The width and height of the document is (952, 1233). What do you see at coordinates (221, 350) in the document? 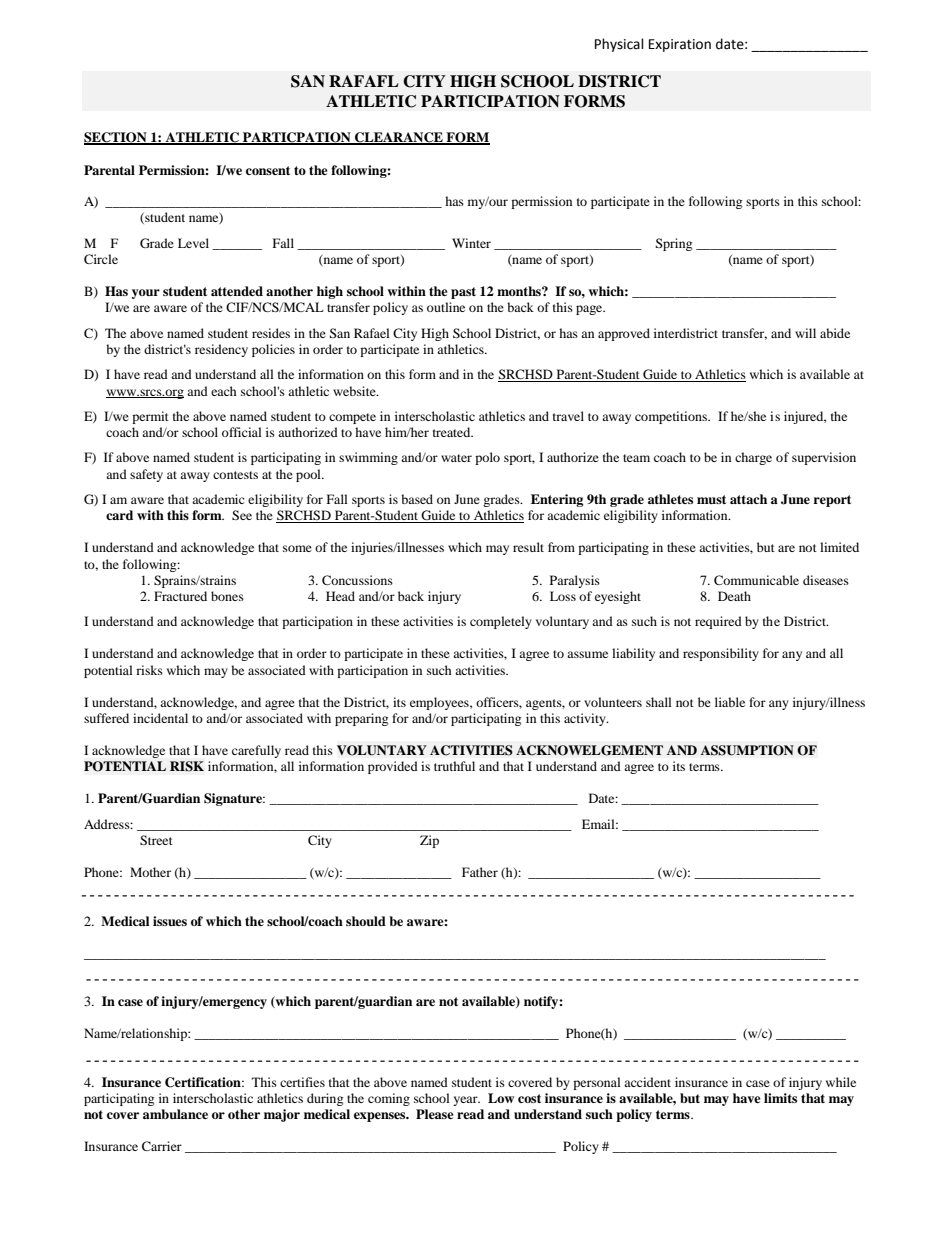
I see `residency` at bounding box center [221, 350].
